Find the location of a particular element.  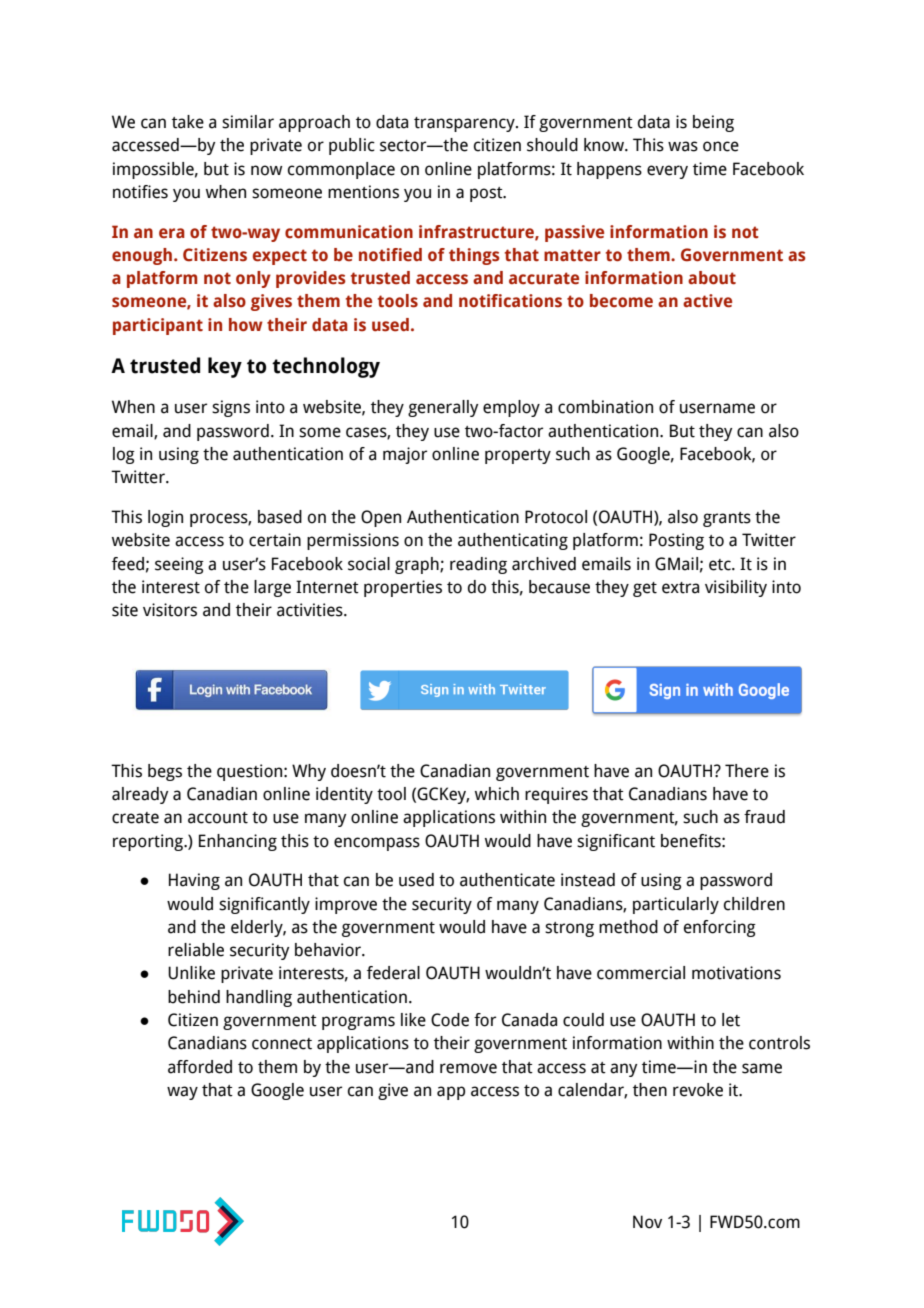

take is located at coordinates (188, 122).
